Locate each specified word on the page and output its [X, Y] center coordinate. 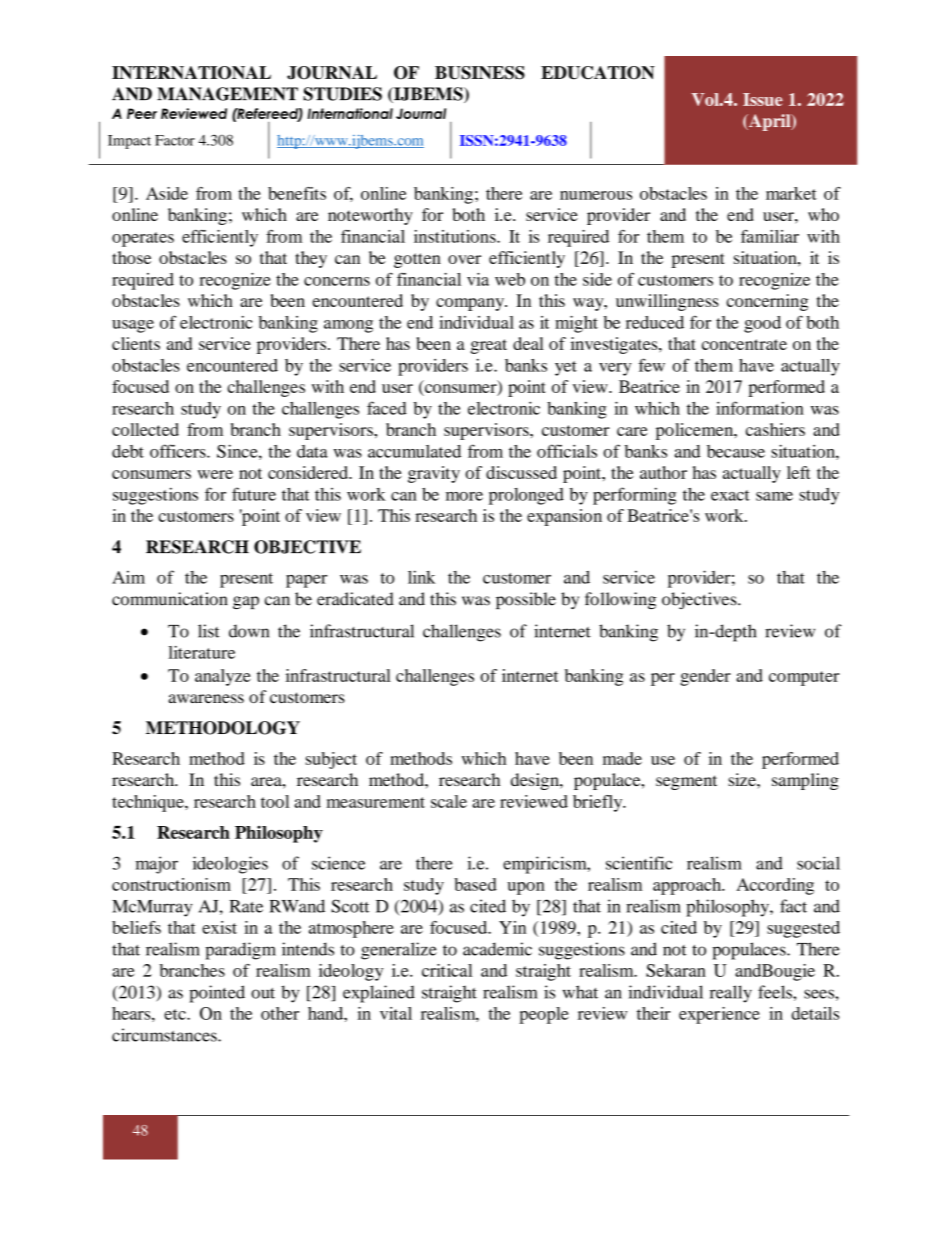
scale [449, 801]
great [489, 346]
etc [176, 1014]
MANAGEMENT [227, 94]
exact [730, 495]
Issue [763, 99]
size [743, 779]
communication [170, 599]
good [762, 324]
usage [133, 326]
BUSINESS [480, 73]
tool [275, 801]
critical [447, 970]
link [421, 577]
